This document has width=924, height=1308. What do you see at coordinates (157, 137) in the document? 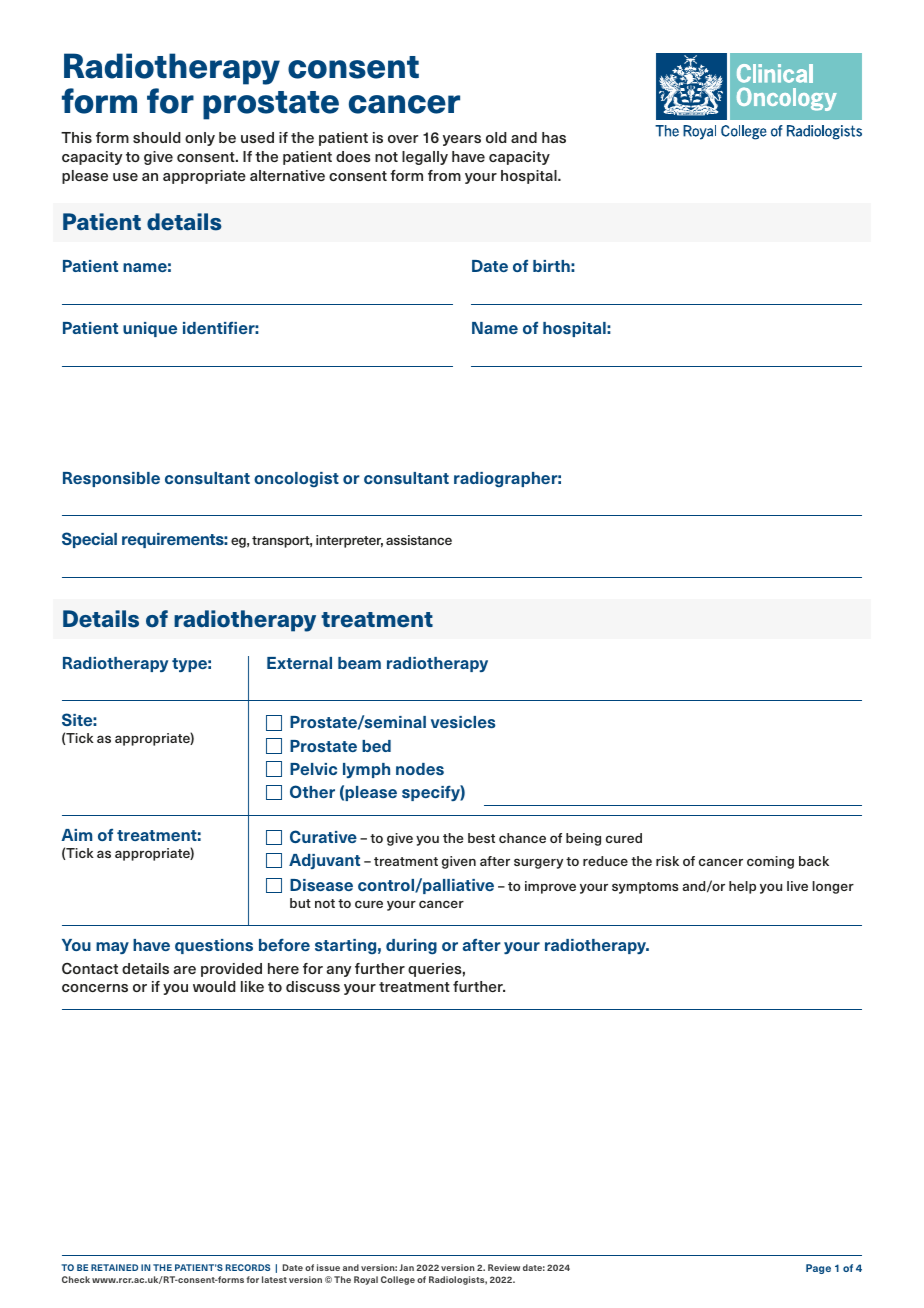
I see `should` at bounding box center [157, 137].
